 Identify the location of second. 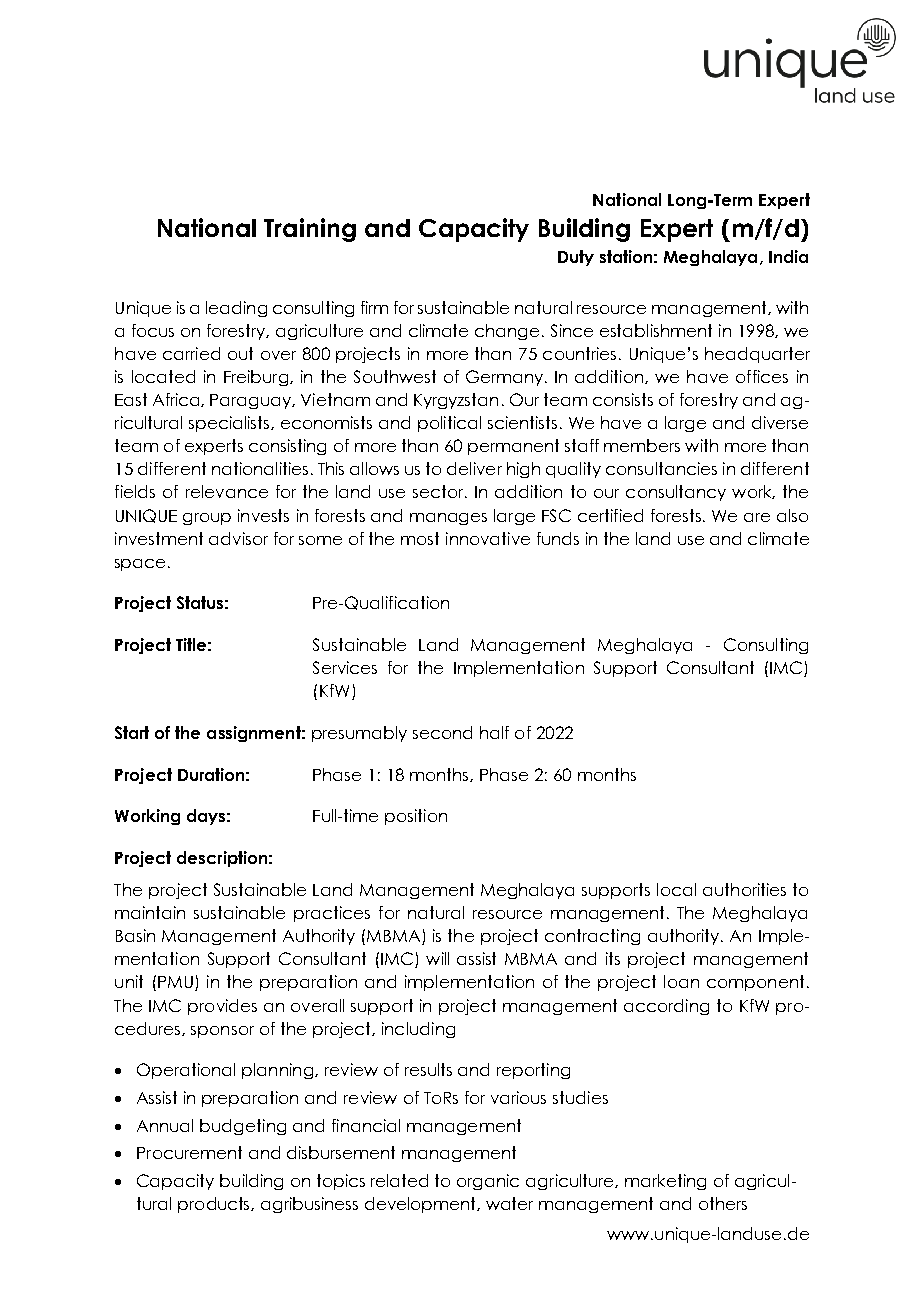
(442, 732).
